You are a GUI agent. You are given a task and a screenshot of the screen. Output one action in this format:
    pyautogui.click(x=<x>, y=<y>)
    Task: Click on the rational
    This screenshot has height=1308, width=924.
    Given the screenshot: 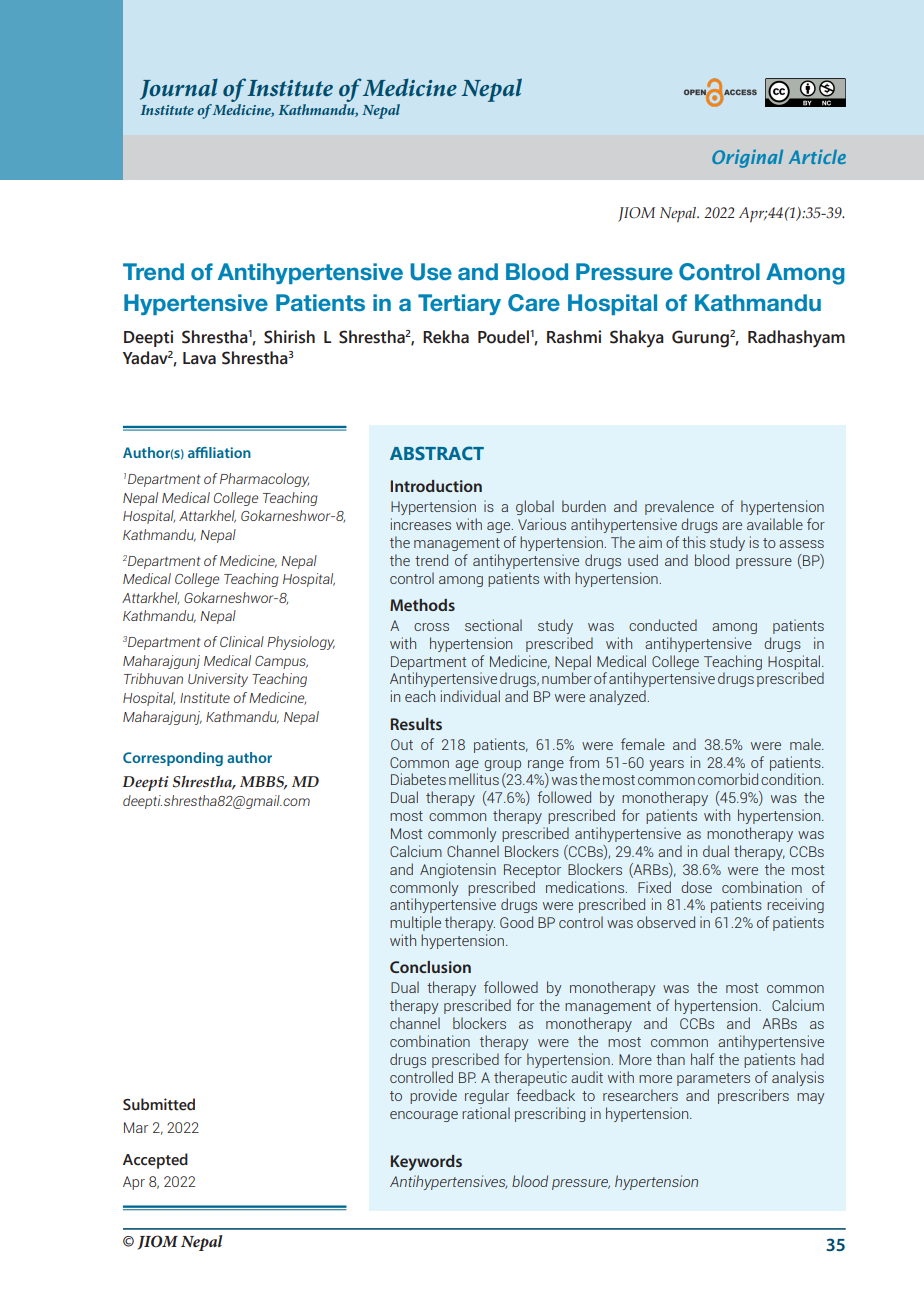 What is the action you would take?
    pyautogui.click(x=486, y=1113)
